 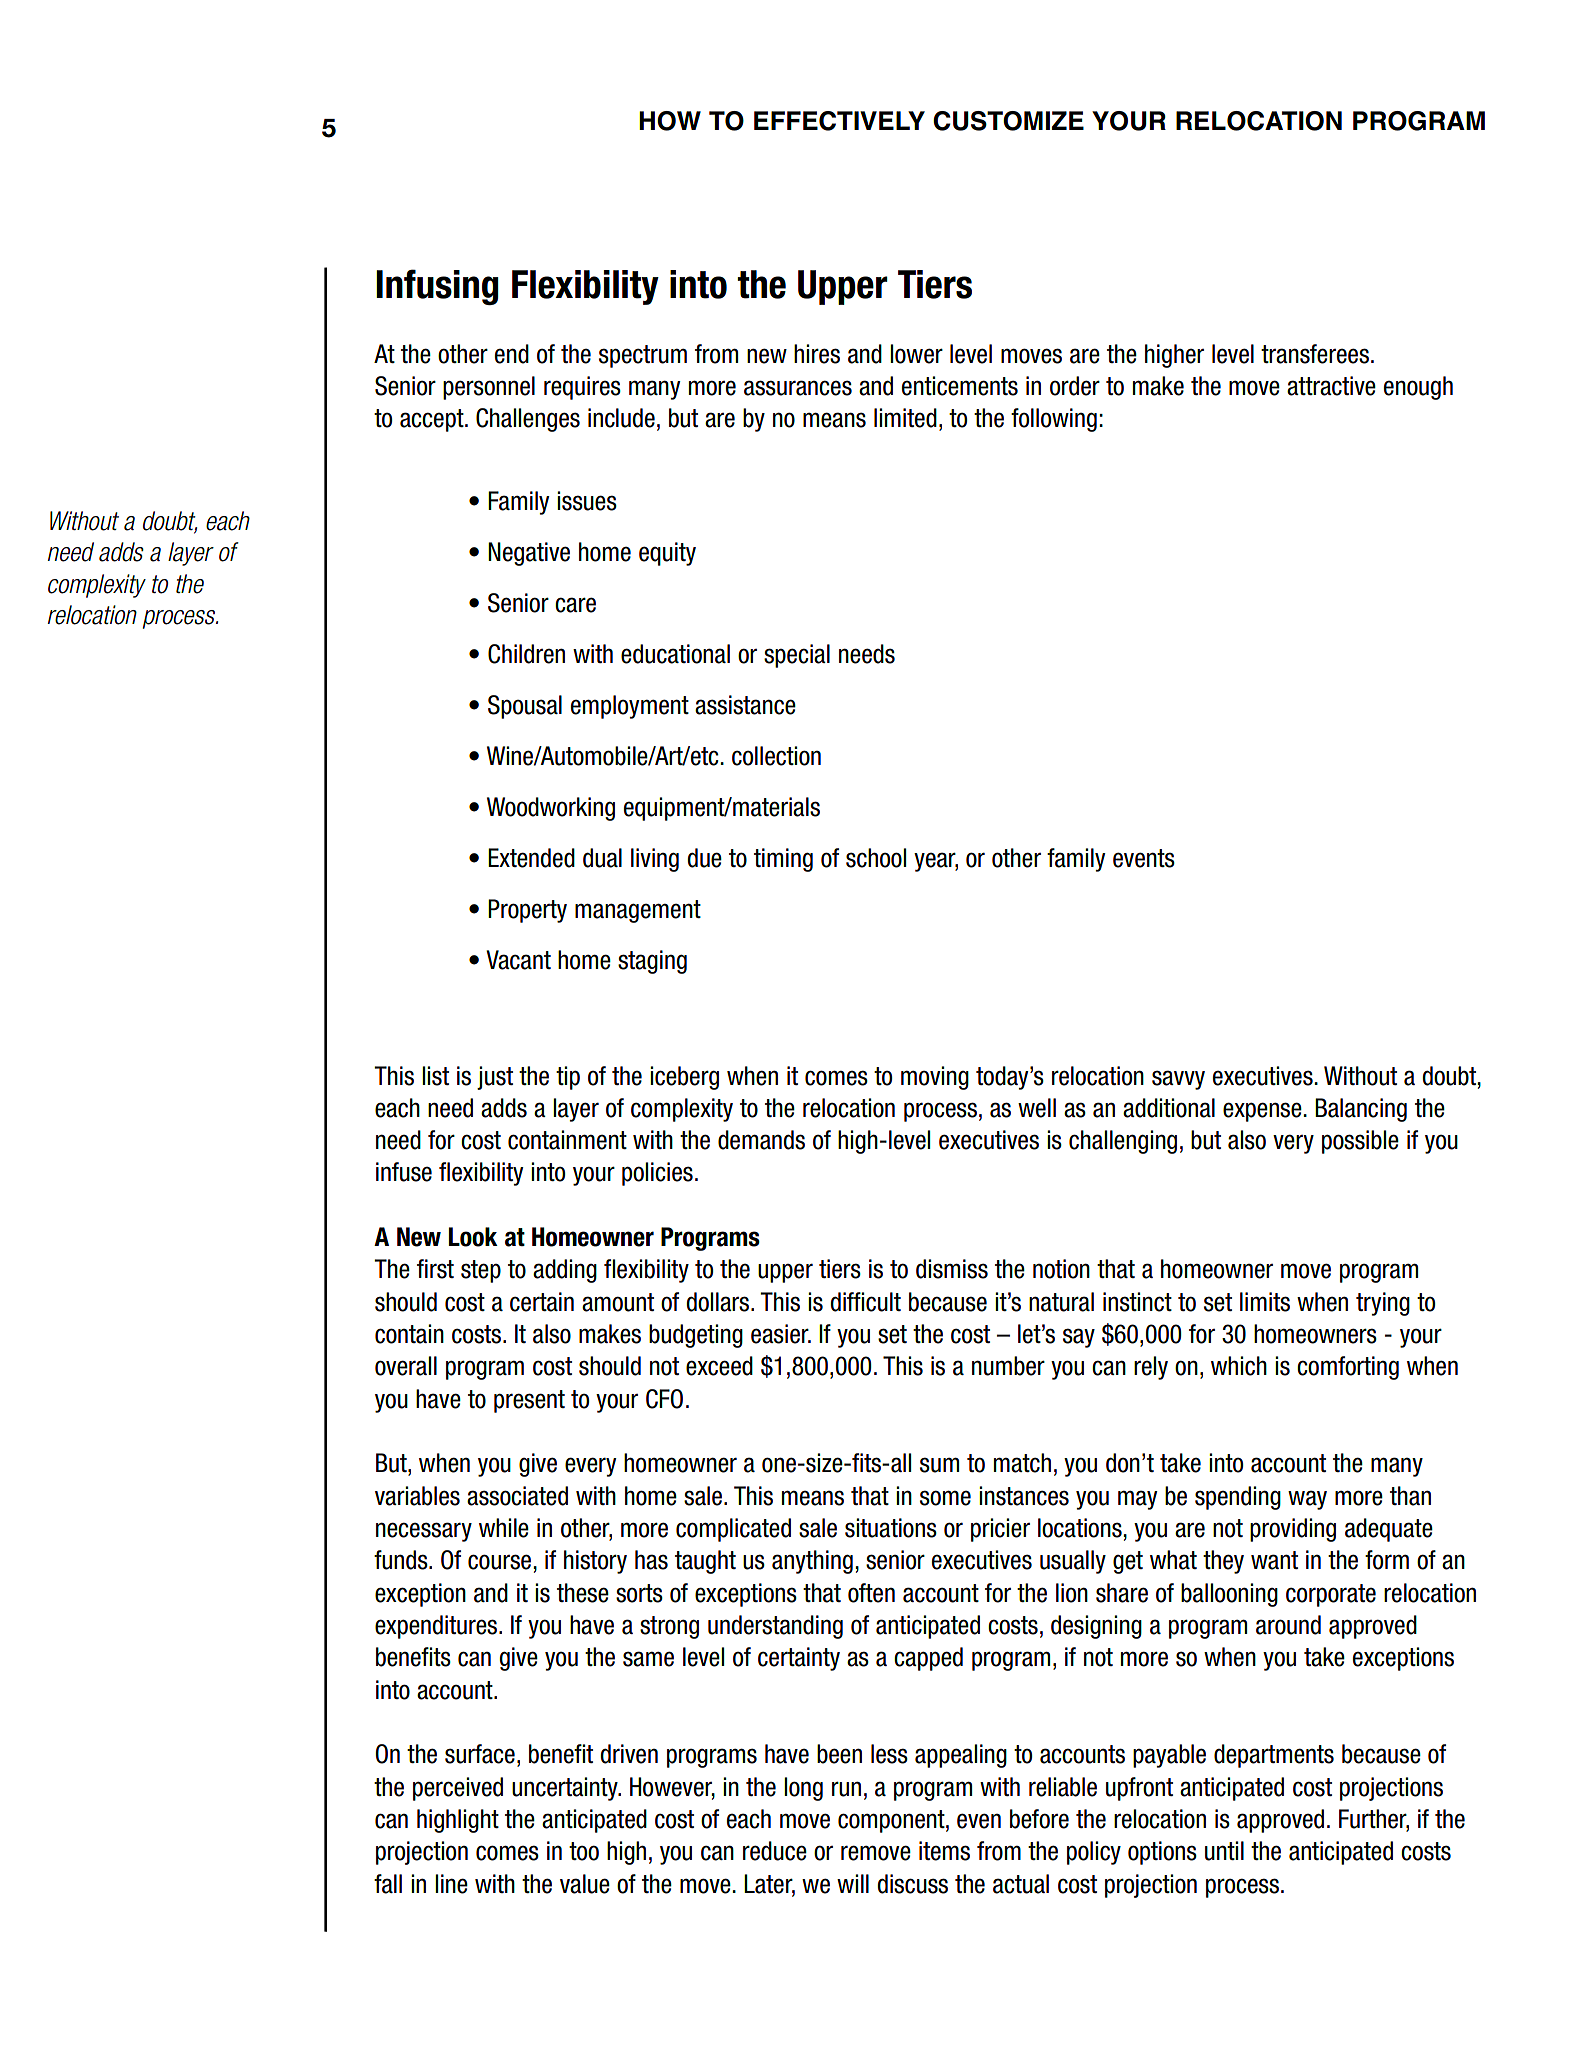 I want to click on expense, so click(x=1263, y=1112).
